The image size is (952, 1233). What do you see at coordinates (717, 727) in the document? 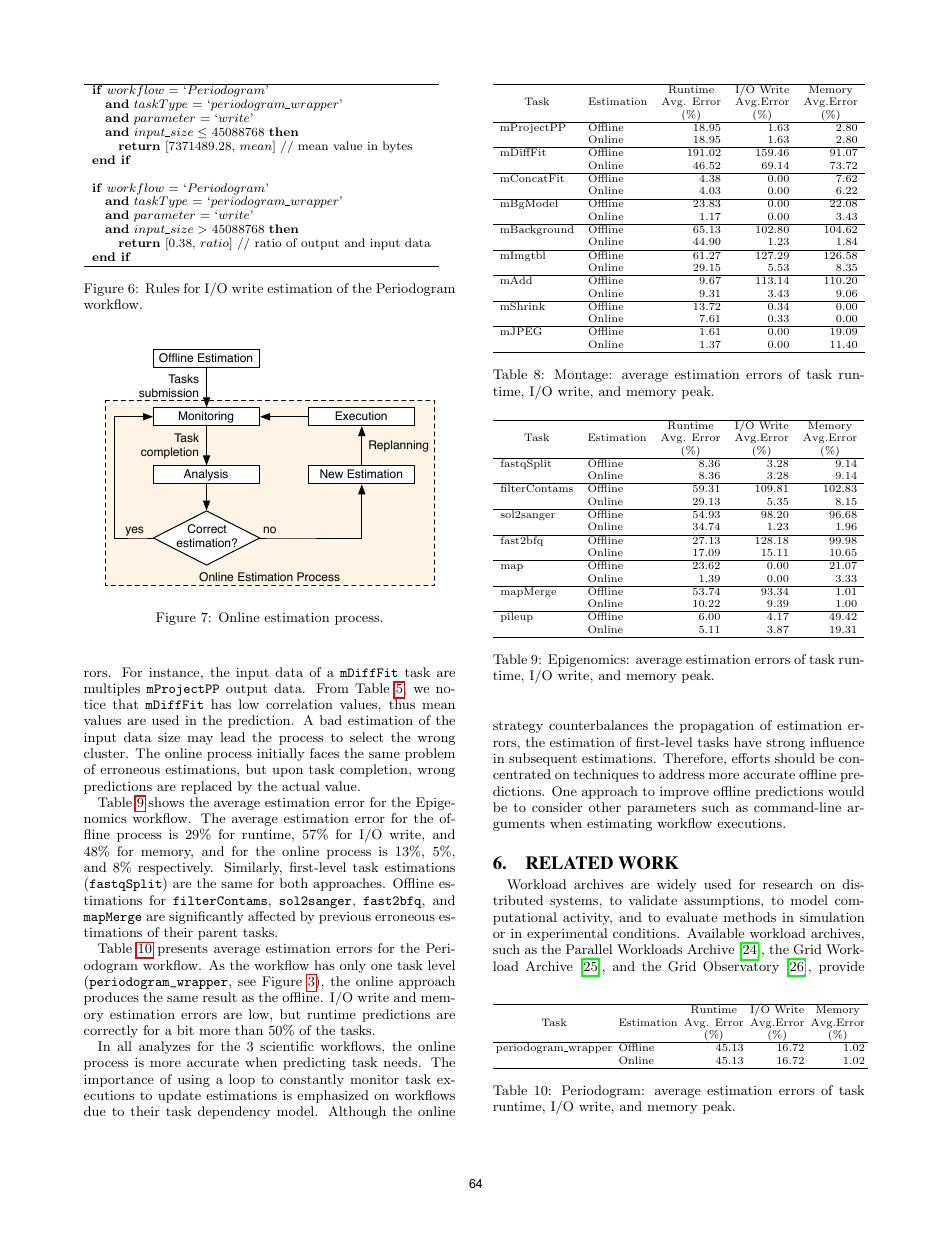
I see `propagation` at bounding box center [717, 727].
